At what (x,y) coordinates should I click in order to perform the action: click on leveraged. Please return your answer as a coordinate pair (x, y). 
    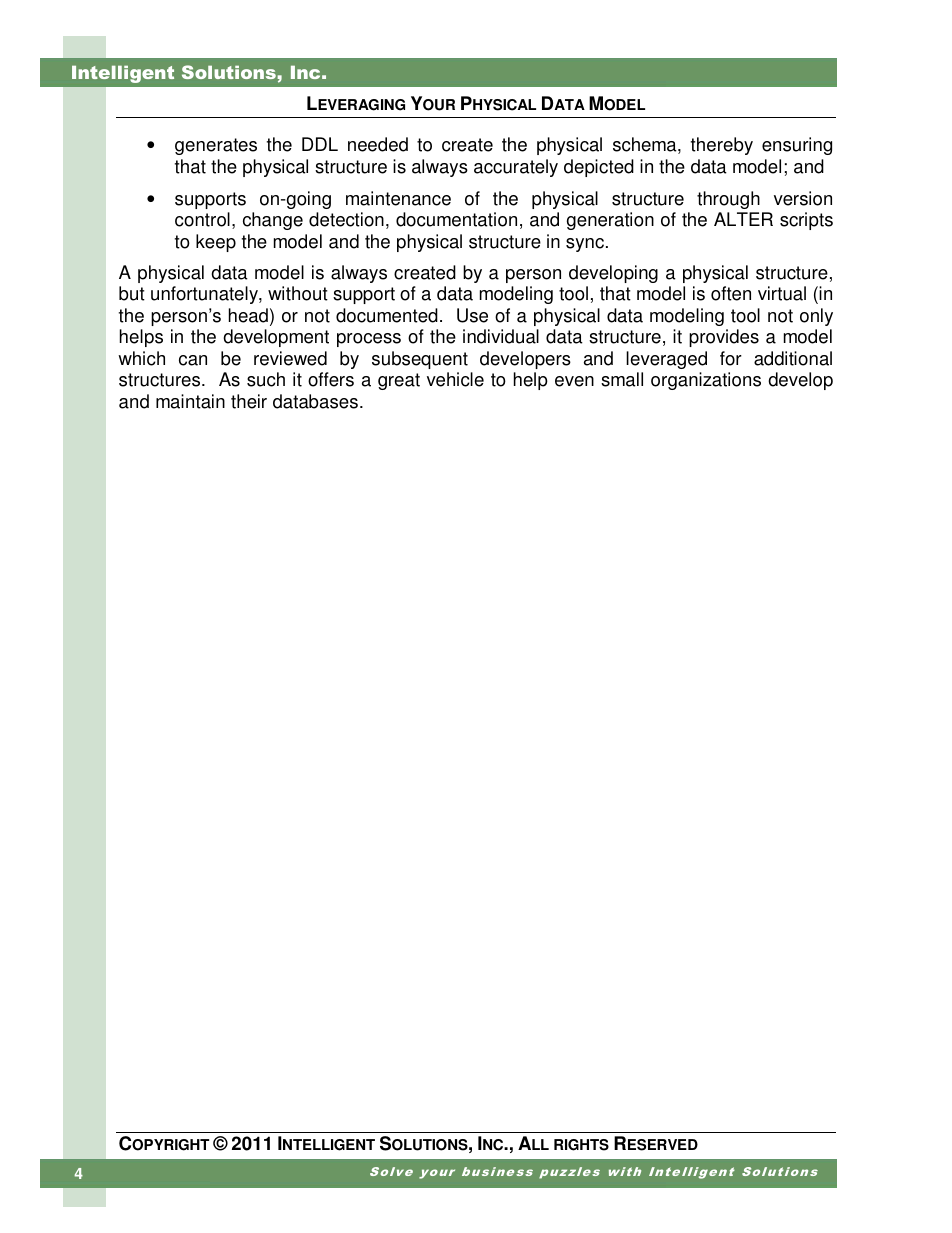
    Looking at the image, I should click on (666, 360).
